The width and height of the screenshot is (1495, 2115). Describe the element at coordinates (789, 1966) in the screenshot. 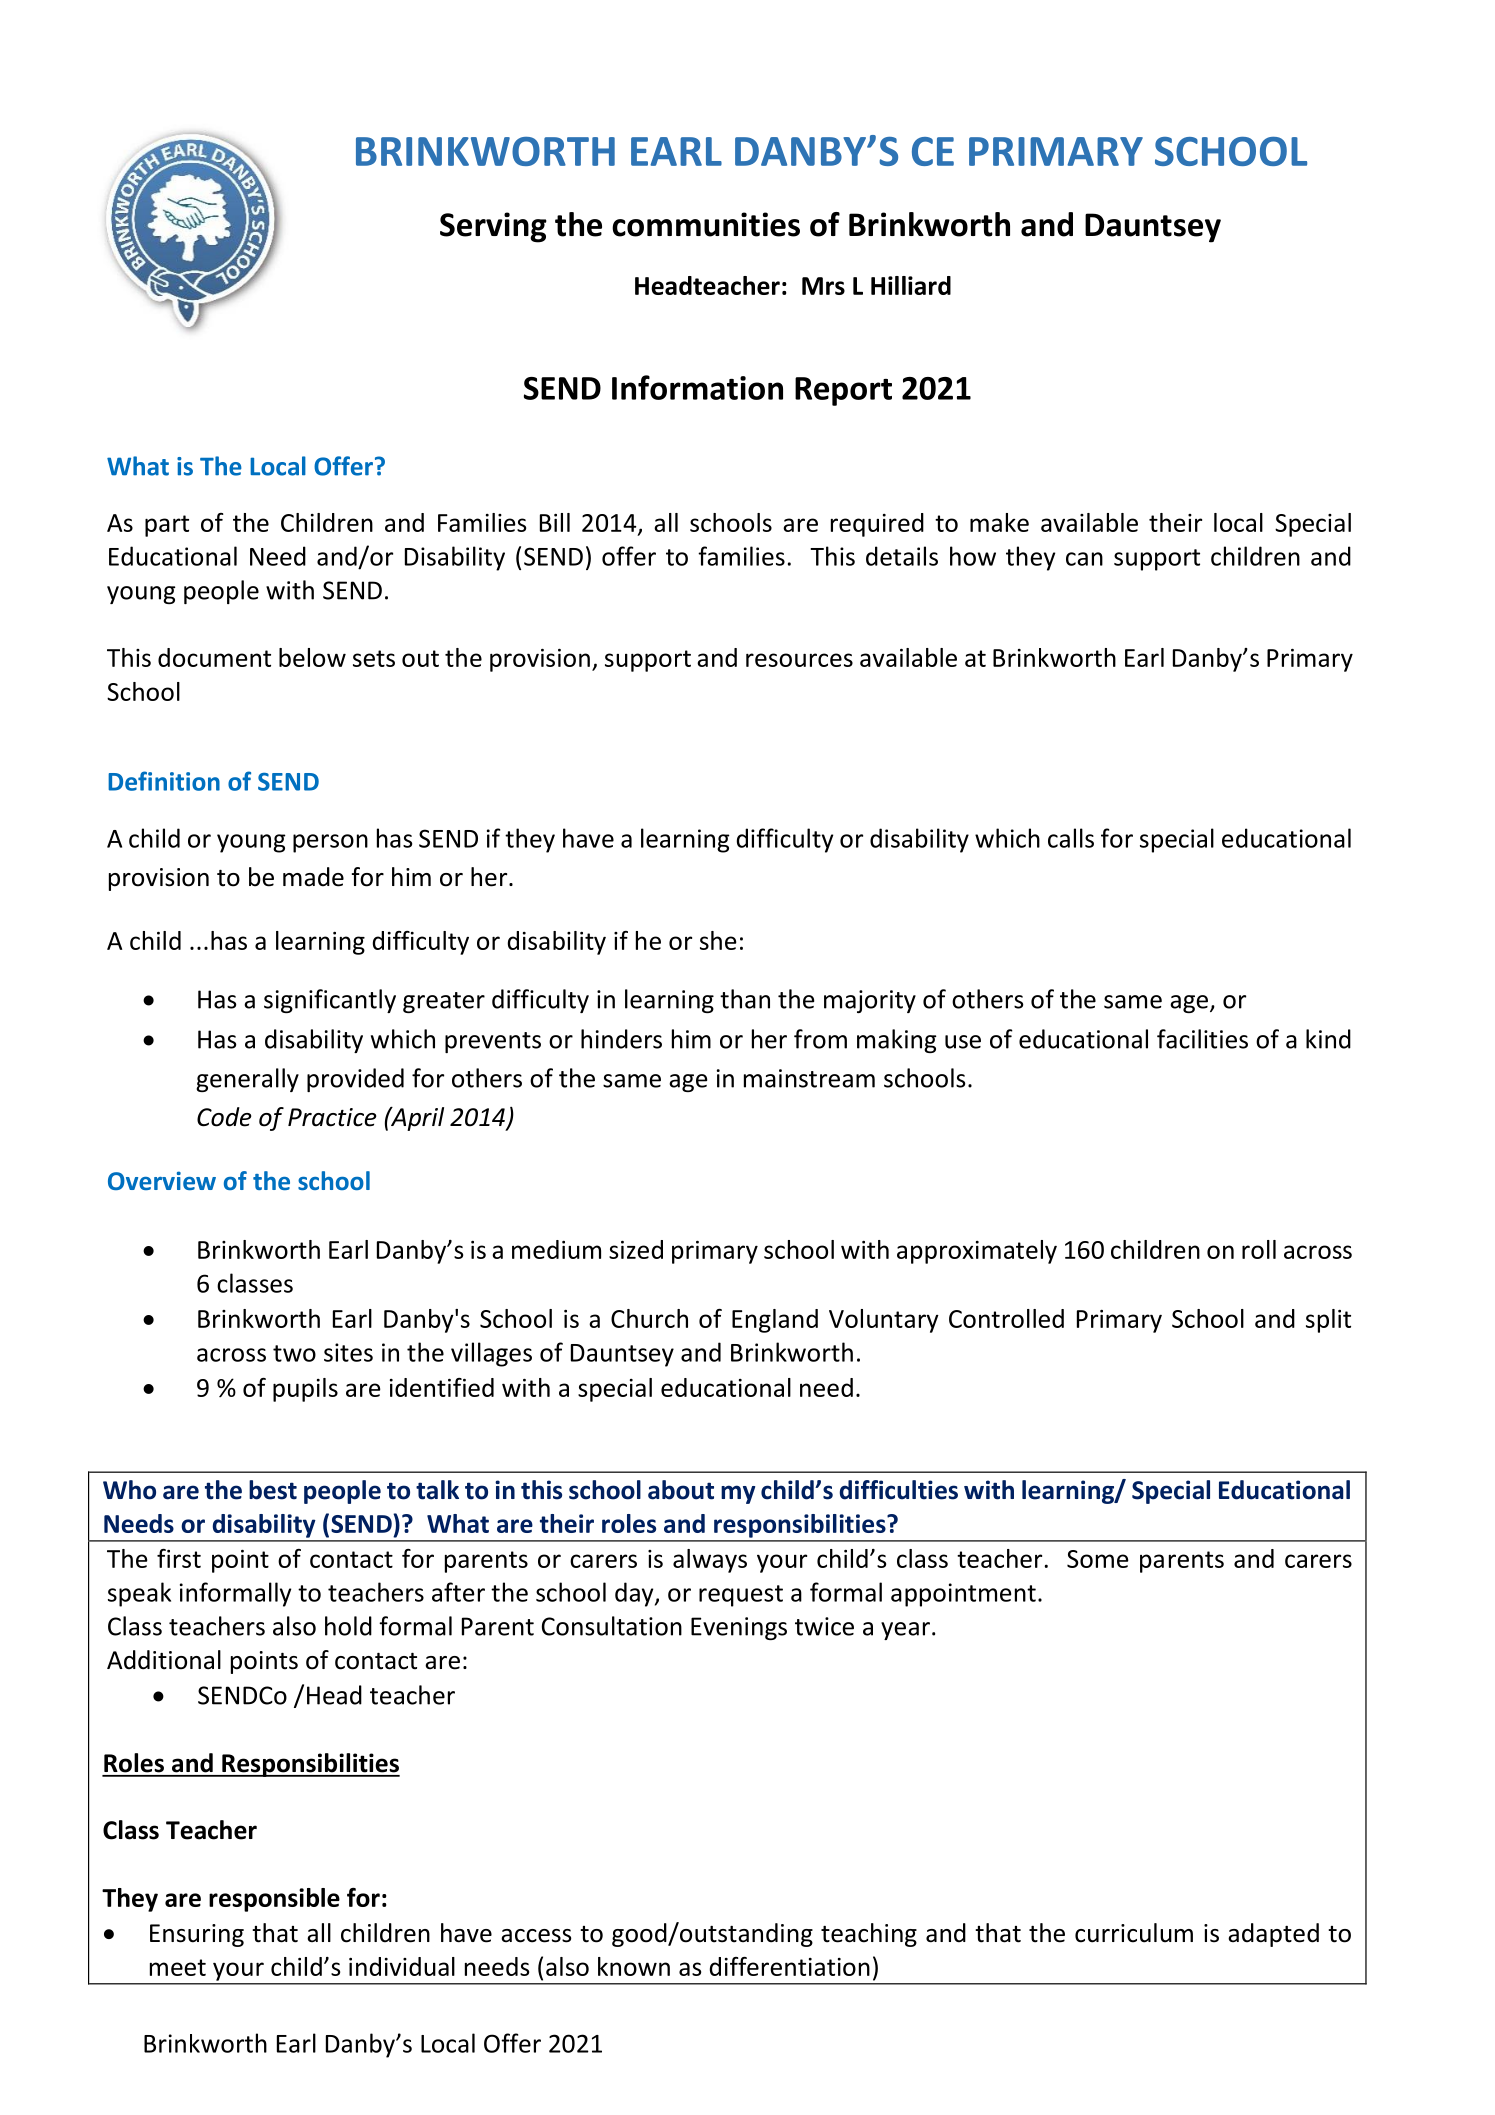

I see `differentiation` at that location.
